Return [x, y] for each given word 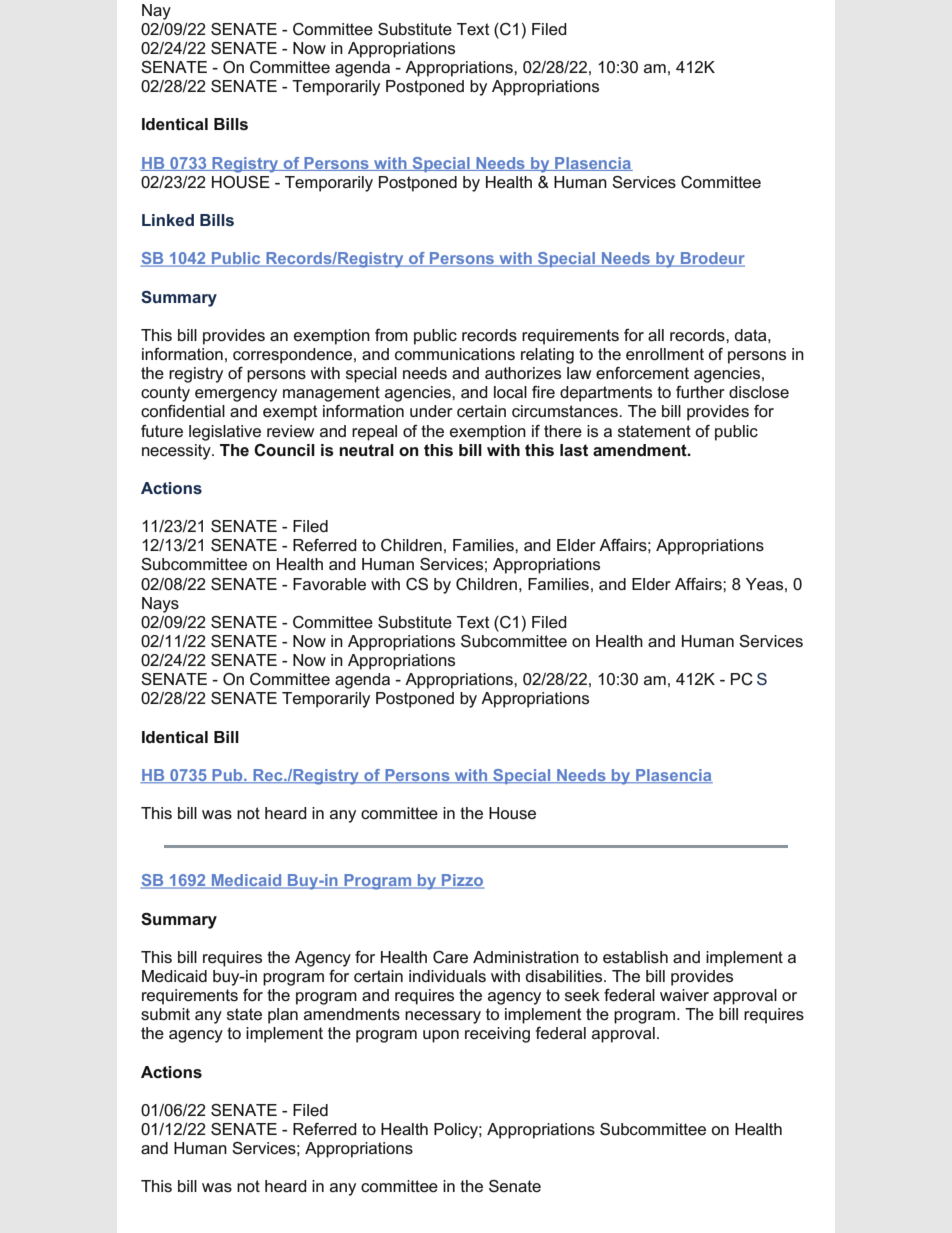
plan [283, 1016]
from [391, 335]
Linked [168, 220]
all [656, 335]
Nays [160, 605]
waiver [684, 995]
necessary [443, 1017]
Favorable [329, 584]
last [574, 450]
